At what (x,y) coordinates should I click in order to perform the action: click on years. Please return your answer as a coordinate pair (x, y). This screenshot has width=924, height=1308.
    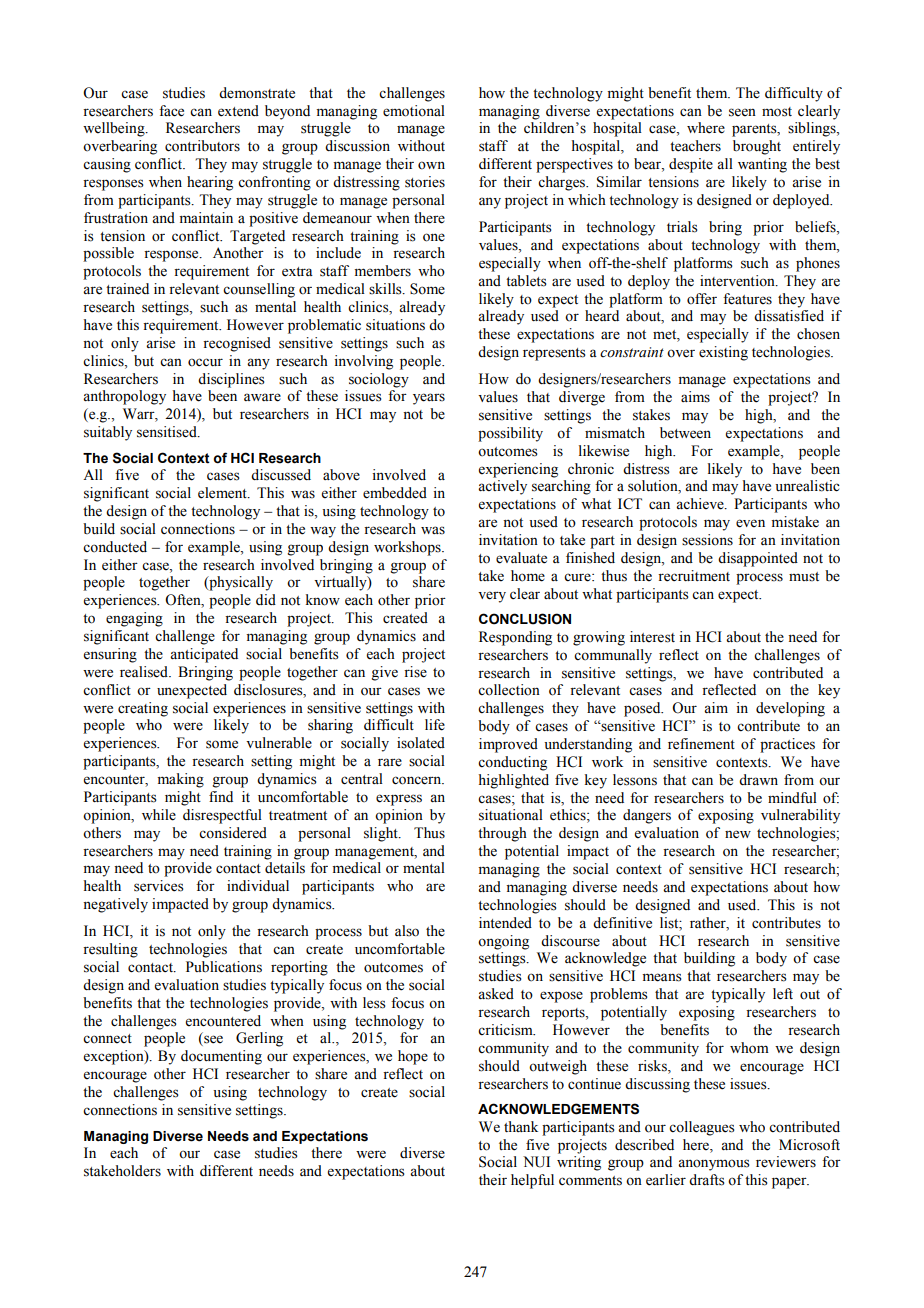
    Looking at the image, I should click on (429, 399).
